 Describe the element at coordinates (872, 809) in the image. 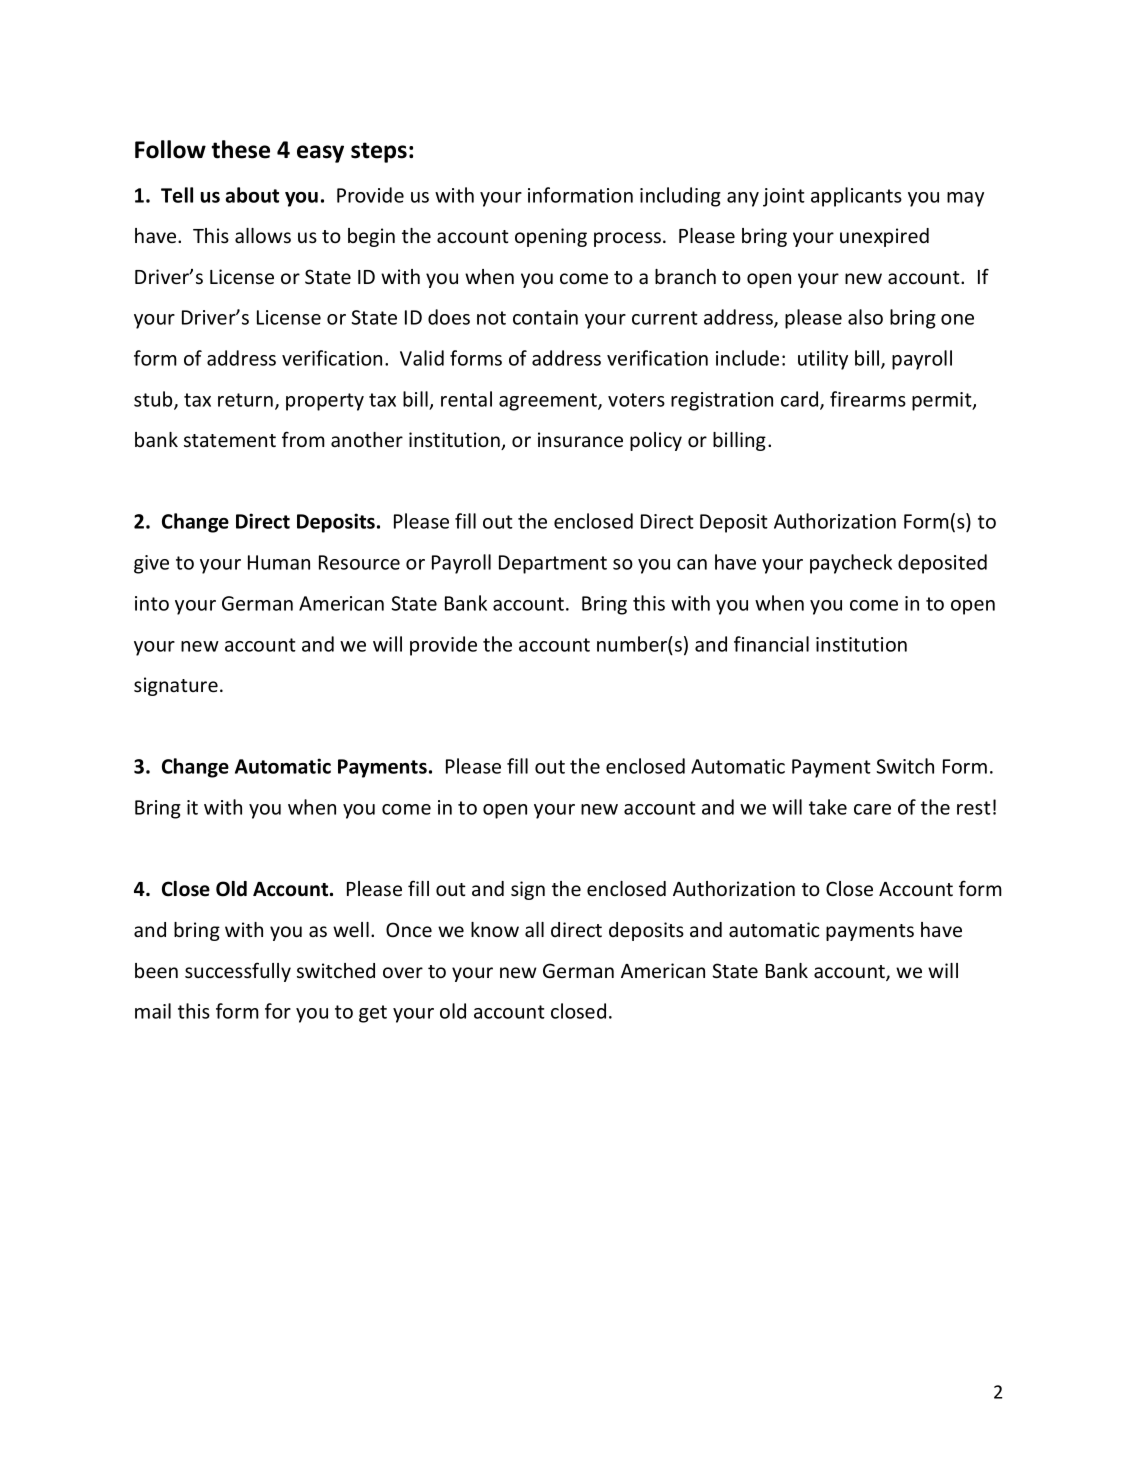

I see `care` at that location.
